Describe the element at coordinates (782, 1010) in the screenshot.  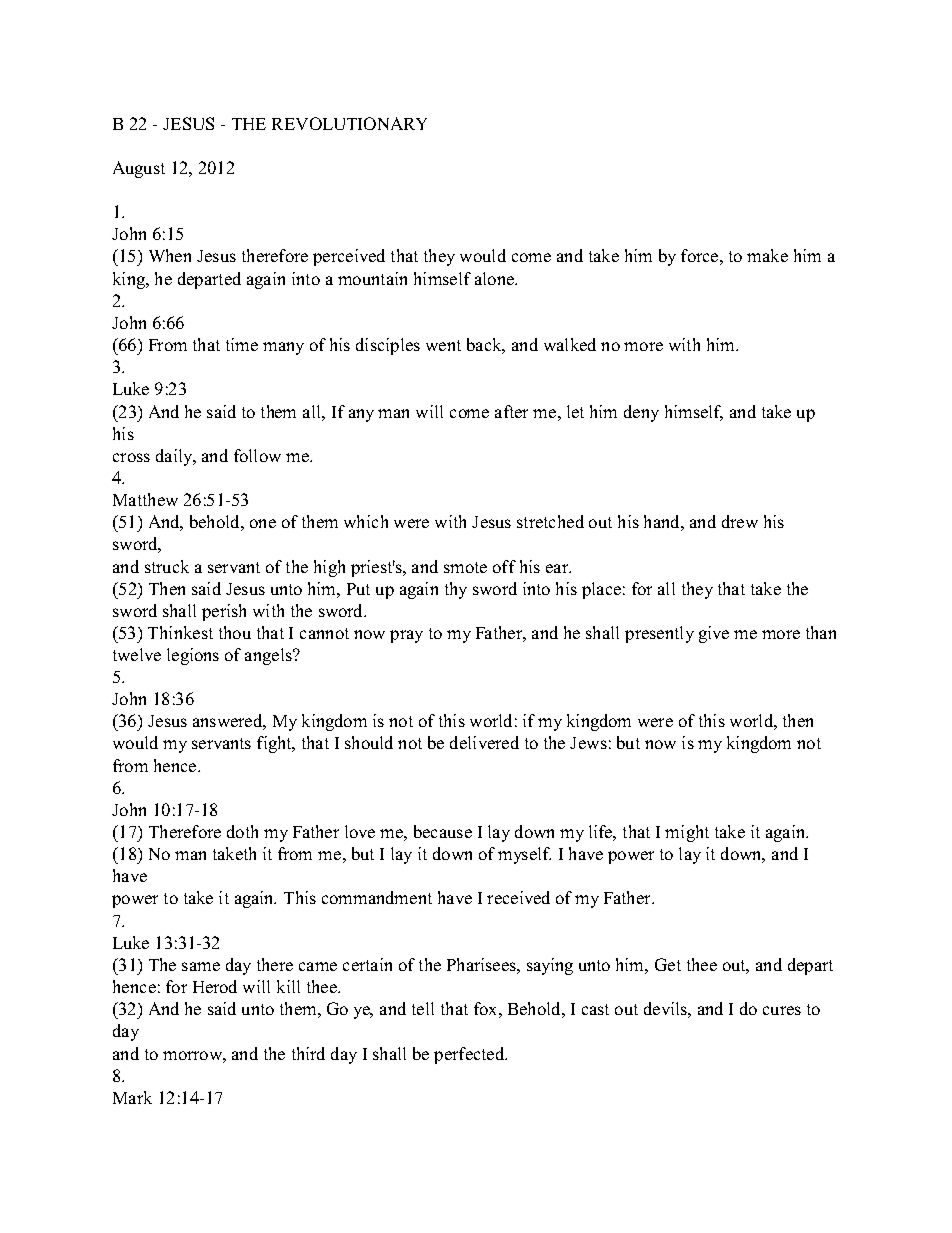
I see `cures` at that location.
